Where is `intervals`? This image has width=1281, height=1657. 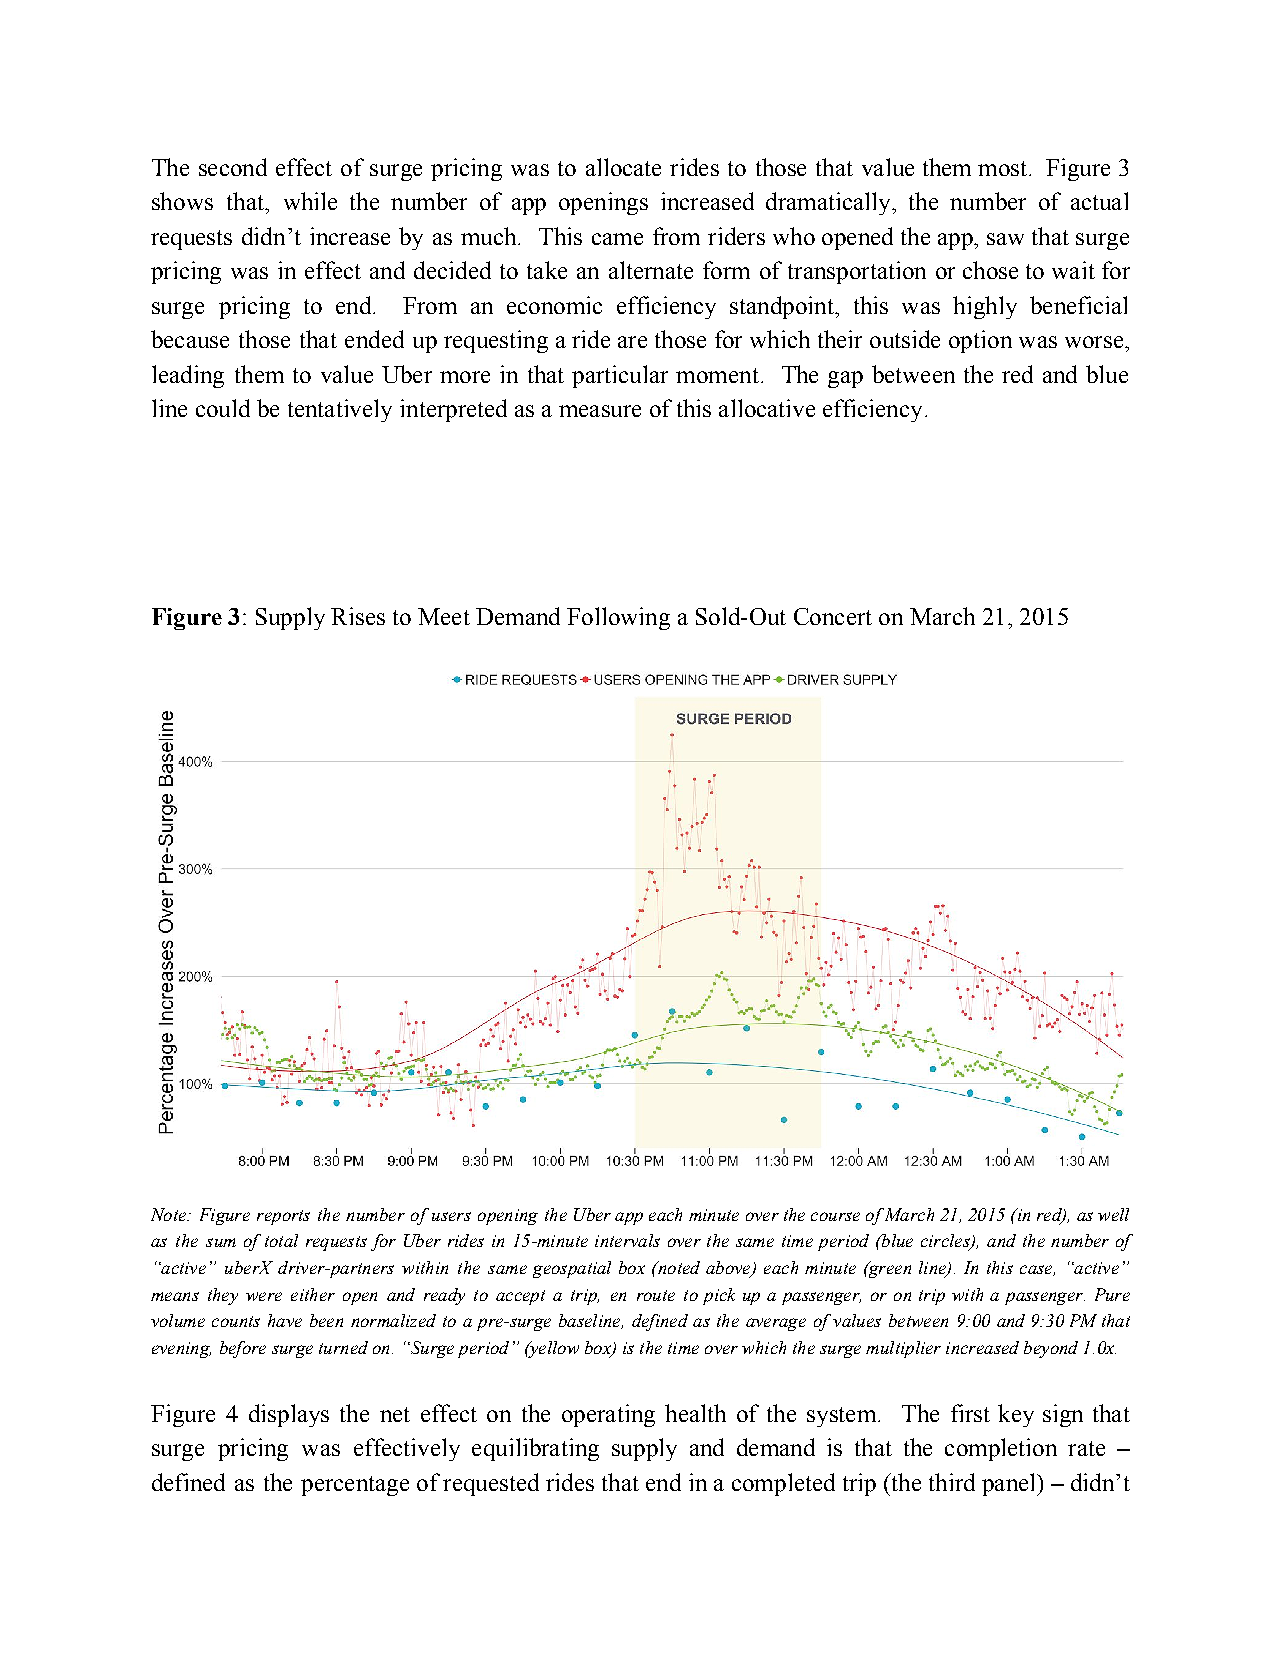
intervals is located at coordinates (627, 1240).
